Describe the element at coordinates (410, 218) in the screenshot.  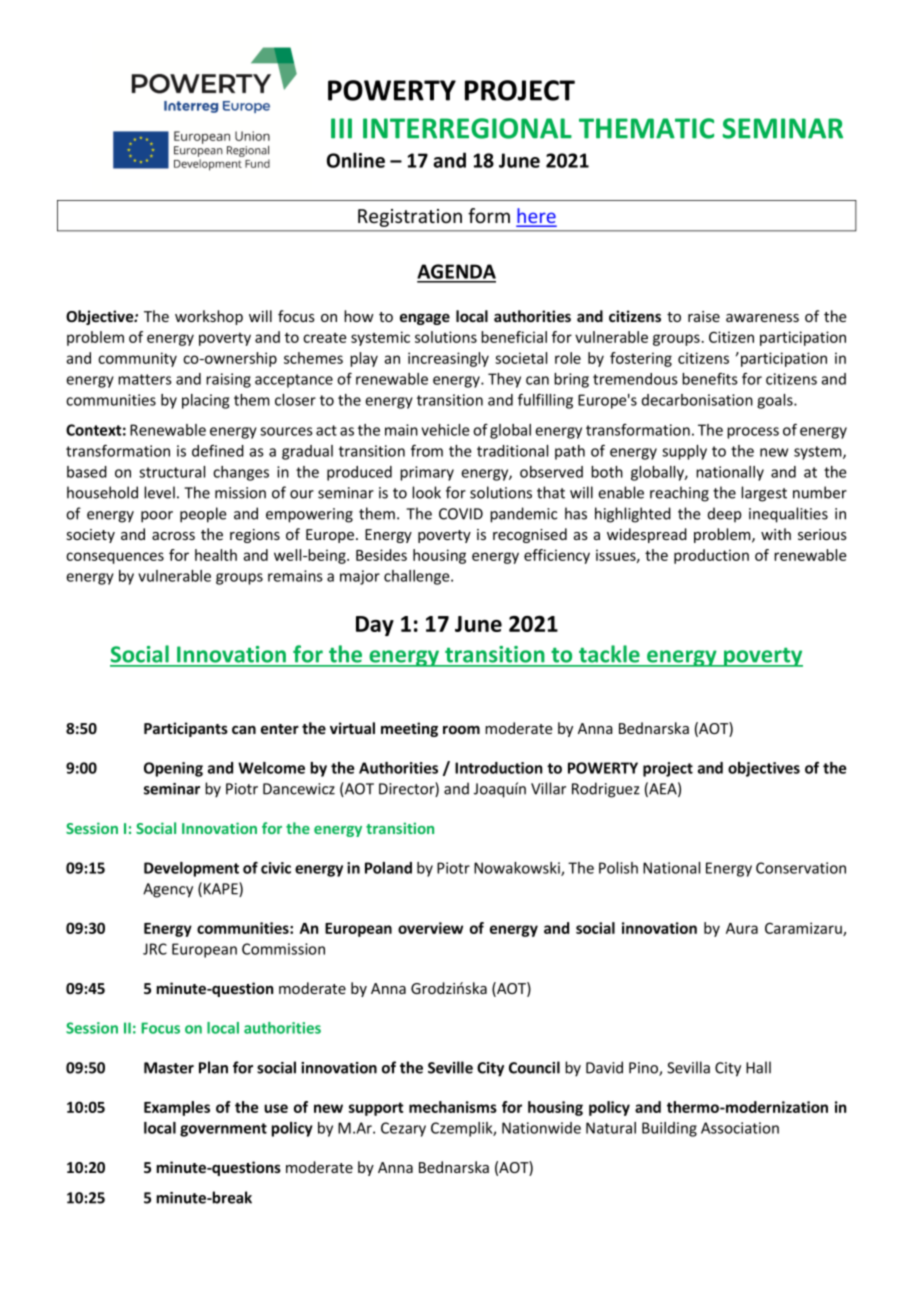
I see `Registration` at that location.
